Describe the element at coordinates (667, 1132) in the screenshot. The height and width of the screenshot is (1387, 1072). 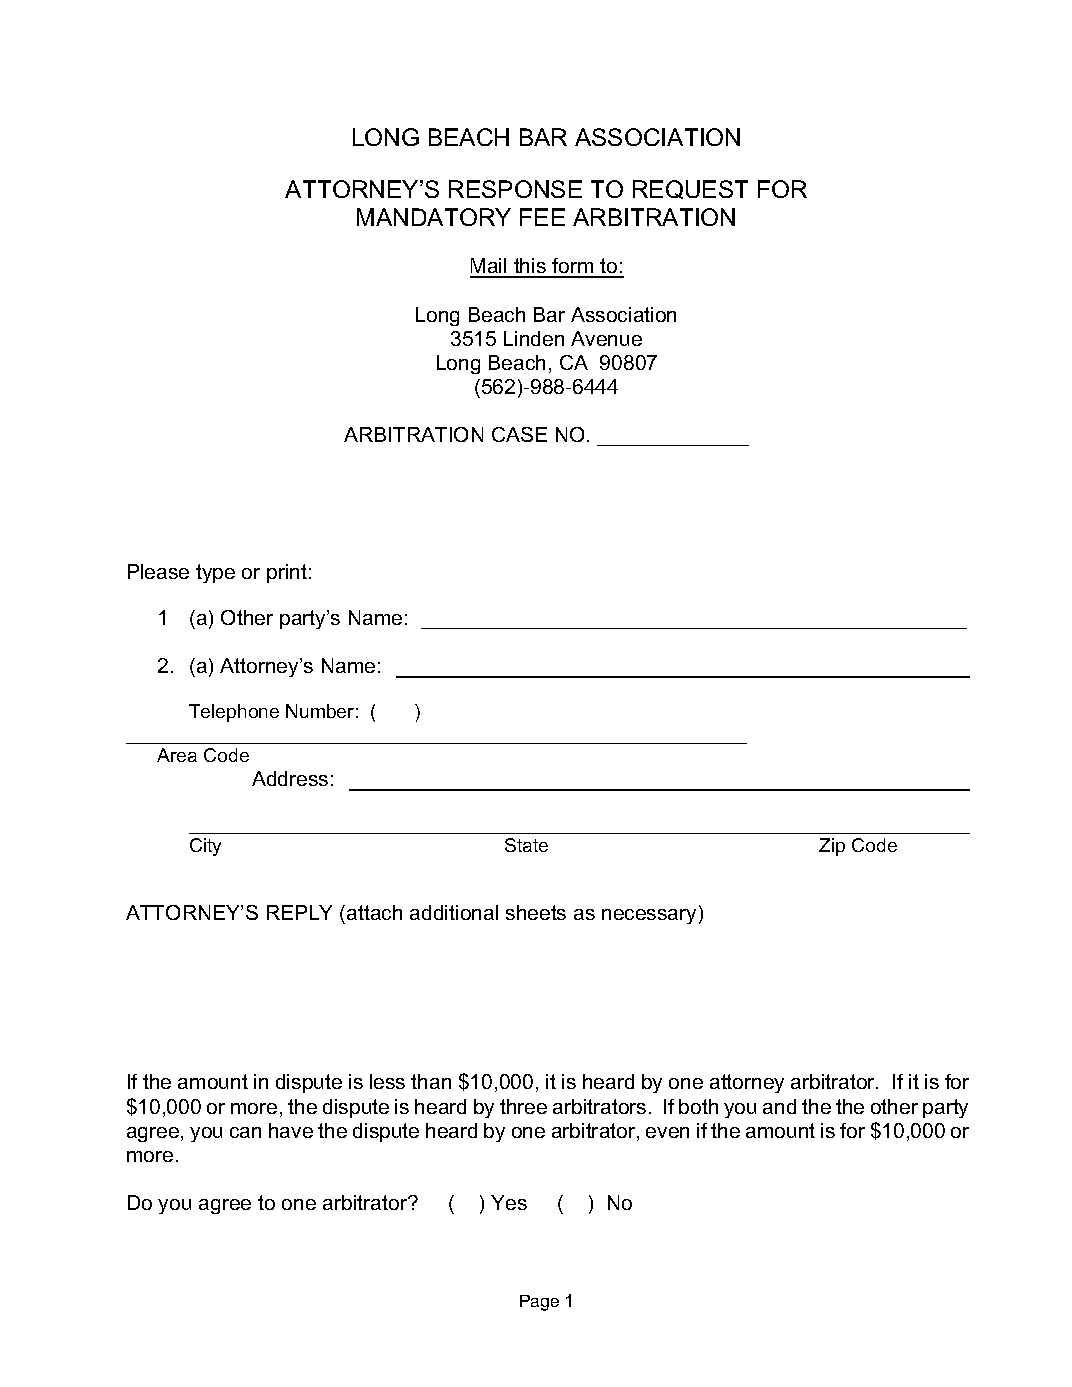
I see `even` at that location.
